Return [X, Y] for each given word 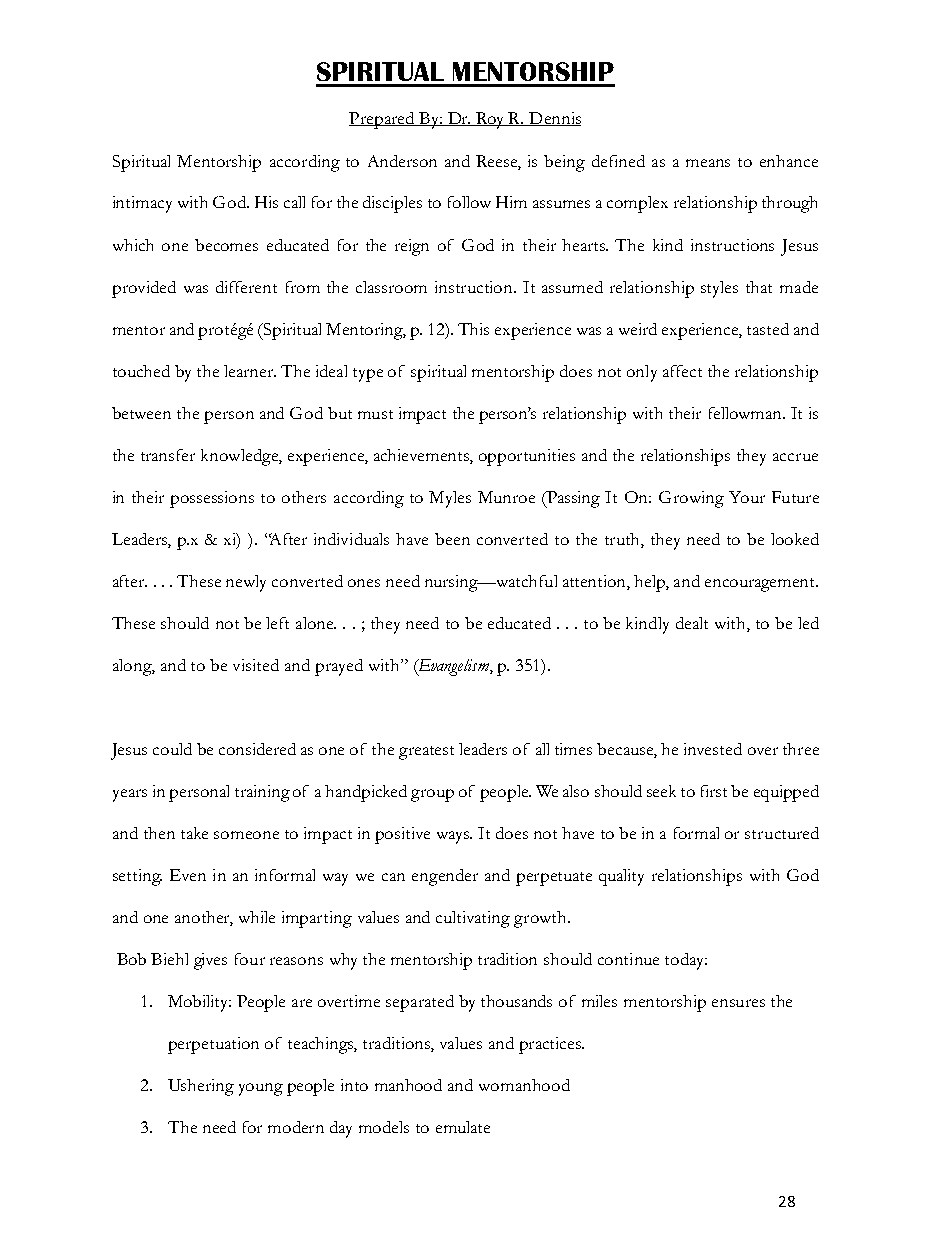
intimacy [142, 204]
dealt [692, 623]
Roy [490, 120]
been [452, 539]
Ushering [201, 1087]
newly [246, 583]
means [708, 163]
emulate [463, 1127]
